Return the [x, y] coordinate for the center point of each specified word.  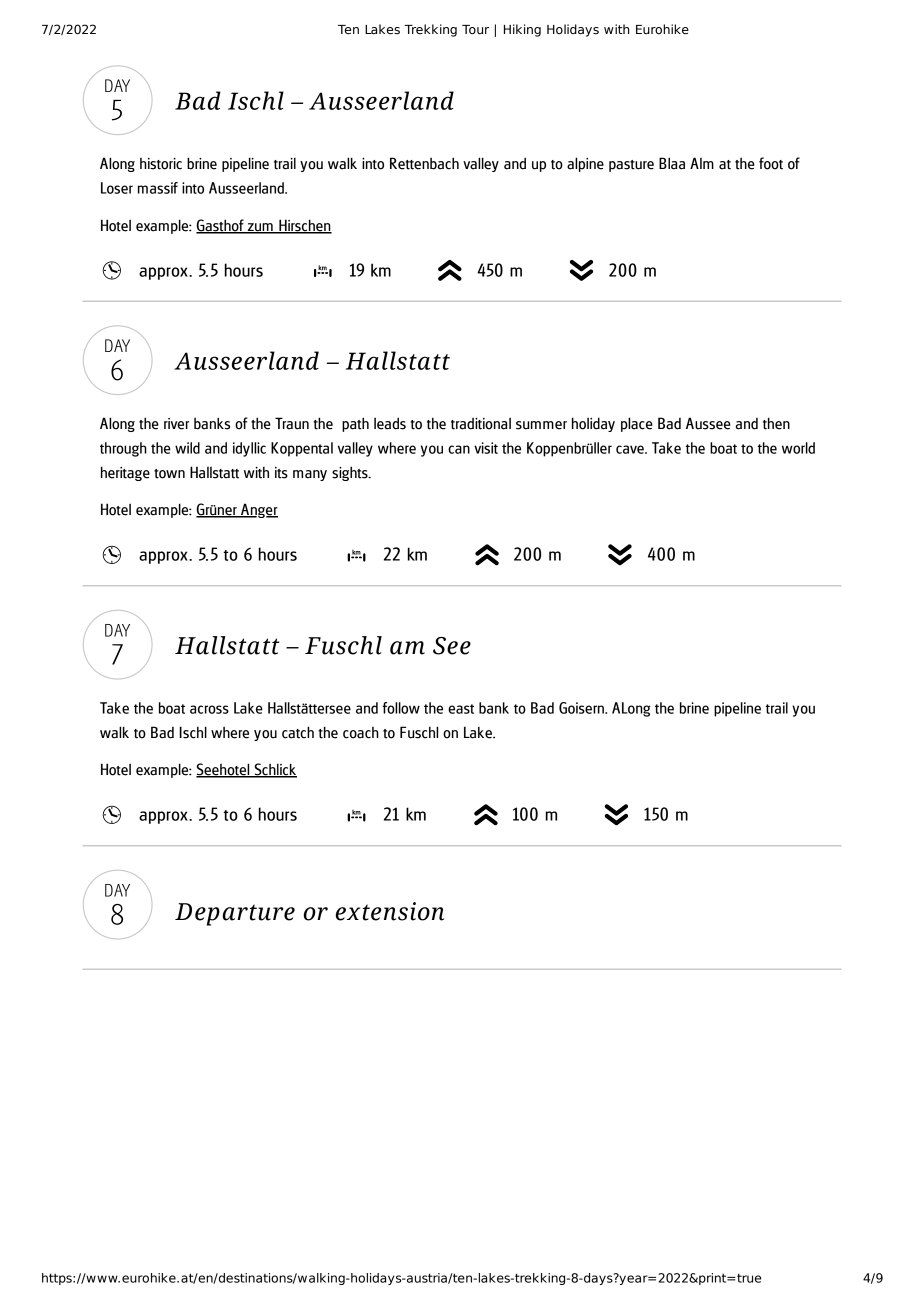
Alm [702, 163]
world [798, 448]
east [461, 709]
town [169, 474]
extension [390, 911]
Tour [475, 29]
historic [161, 164]
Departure [235, 914]
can [459, 449]
